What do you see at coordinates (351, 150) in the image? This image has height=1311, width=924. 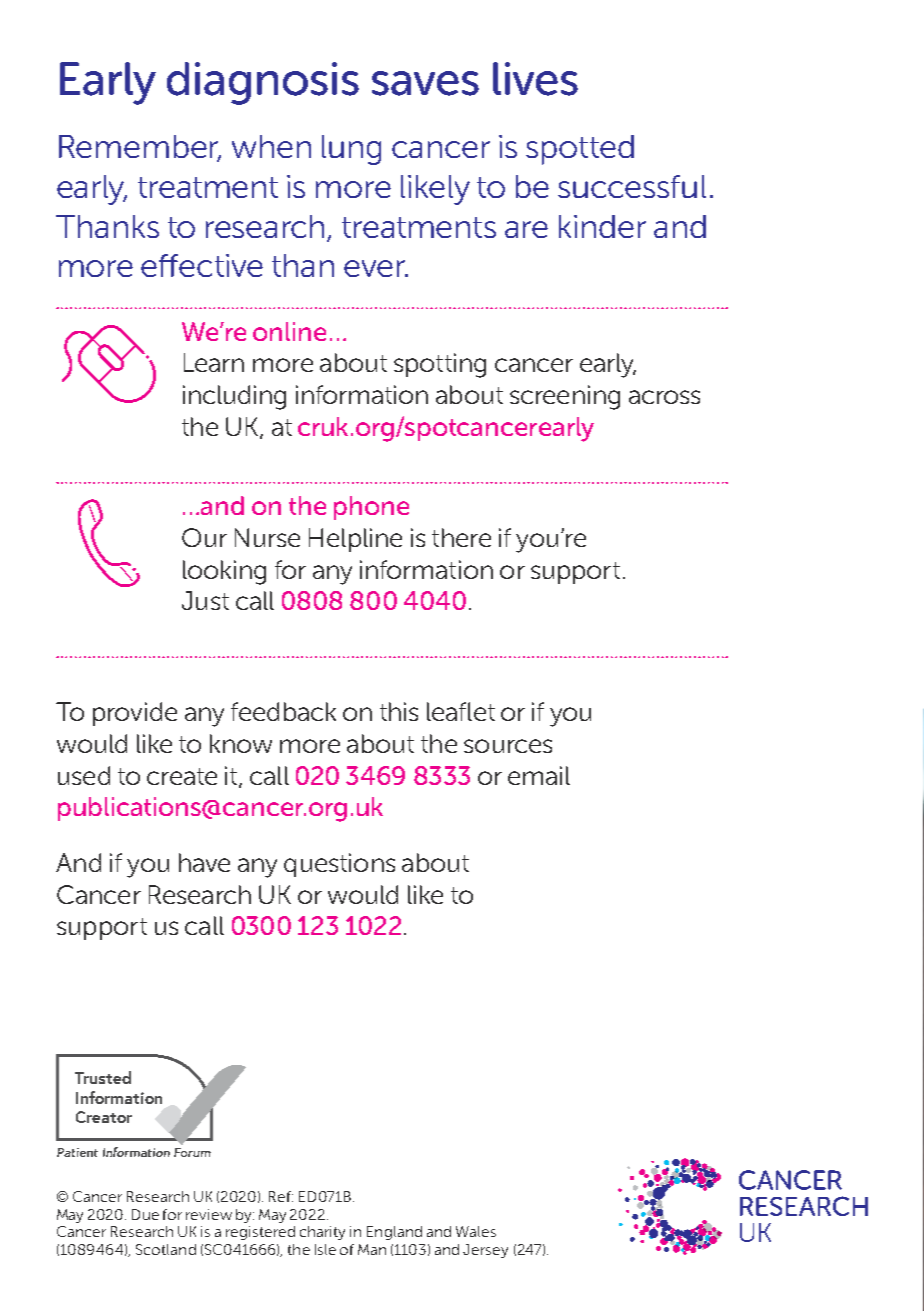 I see `lung` at bounding box center [351, 150].
